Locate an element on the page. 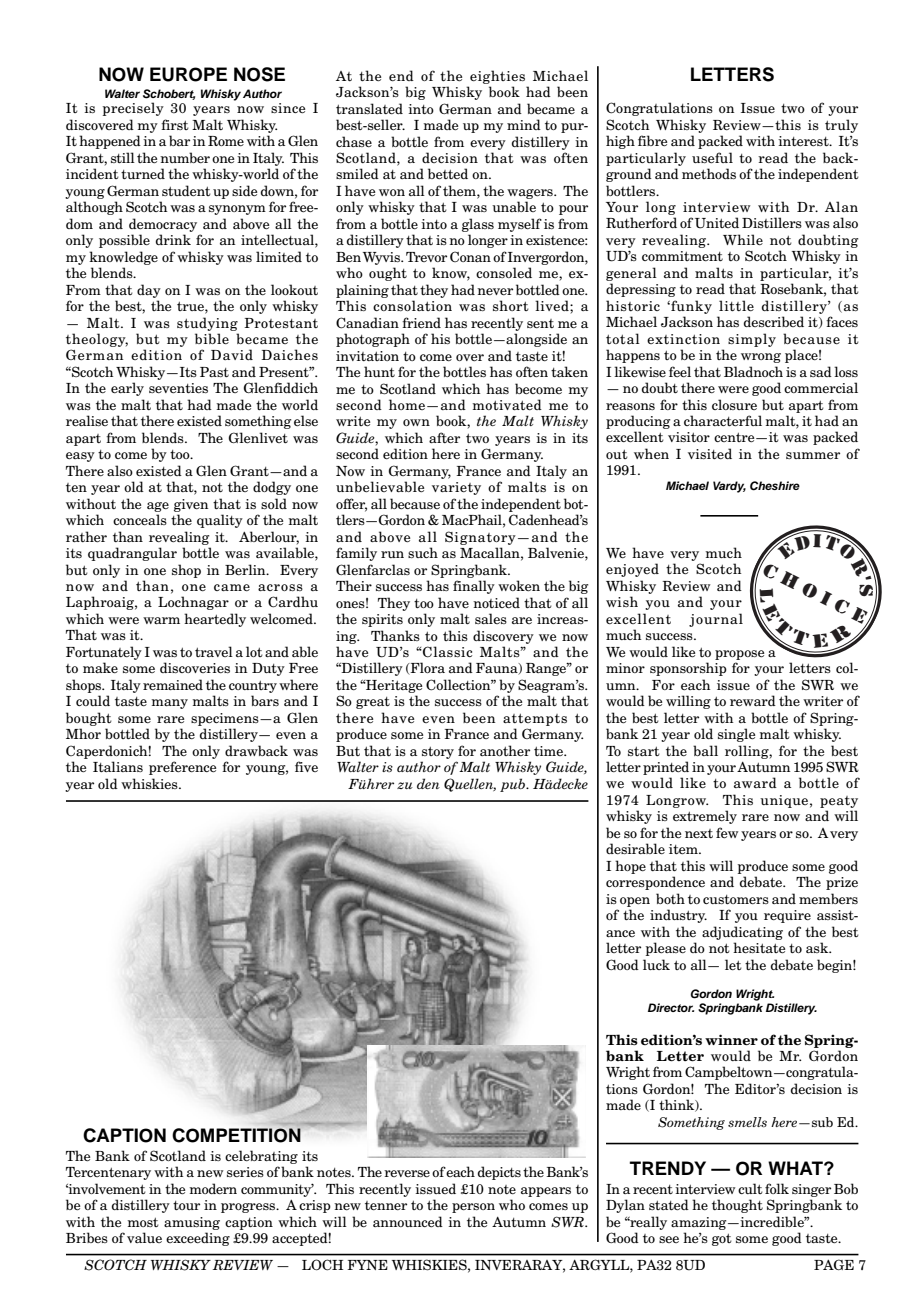 The height and width of the page is (1308, 924). friend is located at coordinates (421, 322).
